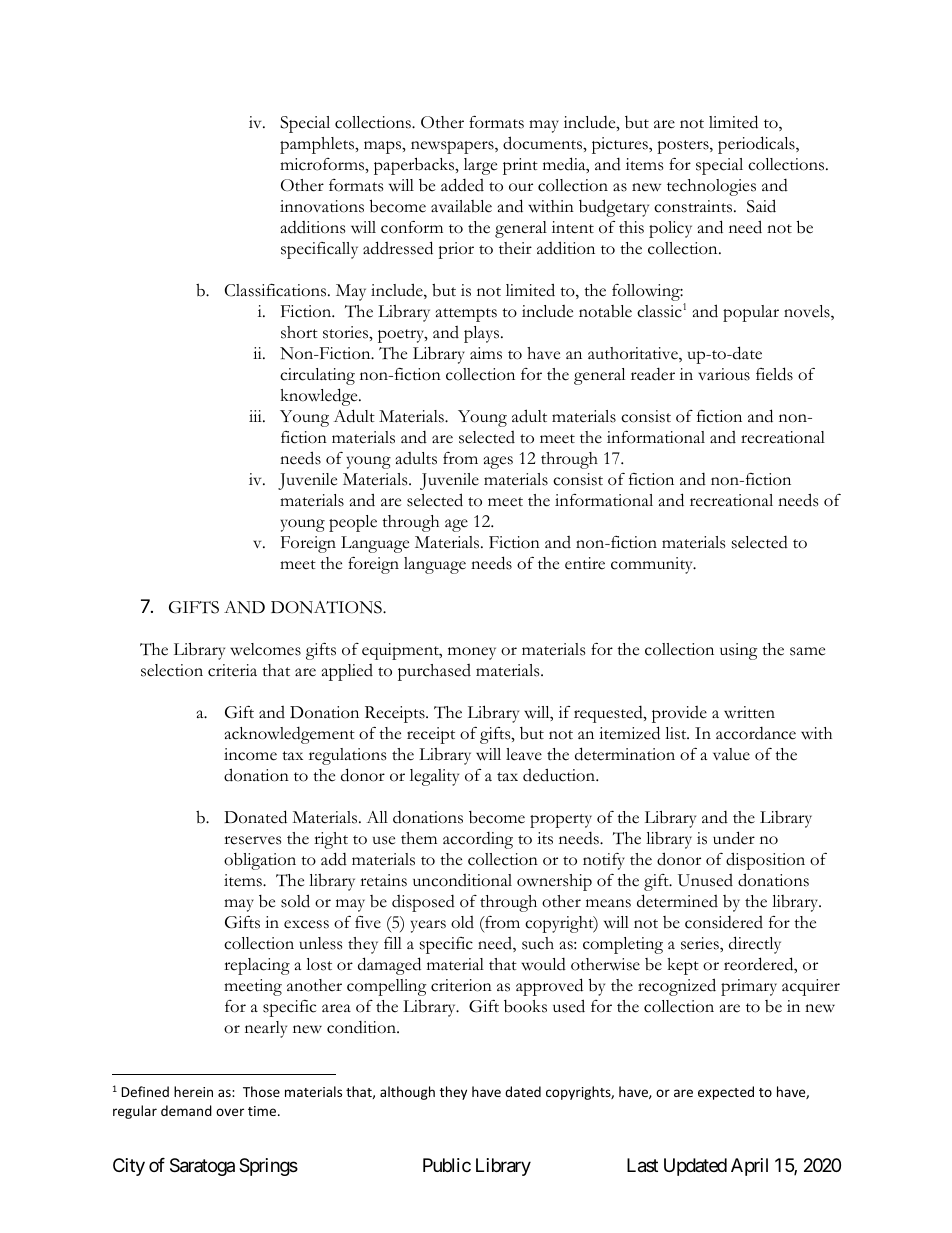 This page has height=1233, width=952. Describe the element at coordinates (322, 206) in the page. I see `innovations` at that location.
